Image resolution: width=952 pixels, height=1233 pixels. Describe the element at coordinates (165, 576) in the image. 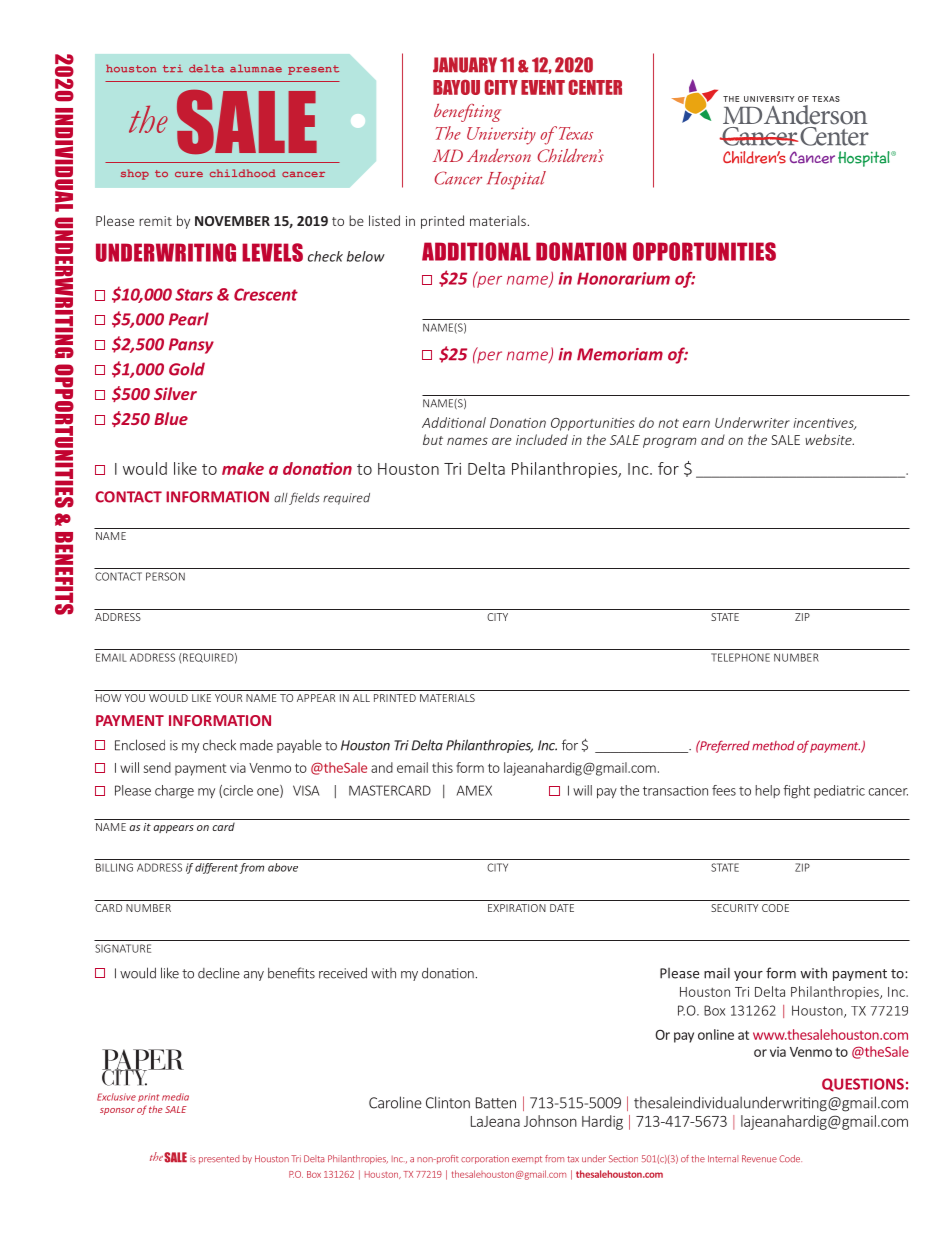

I see `PERSON` at that location.
